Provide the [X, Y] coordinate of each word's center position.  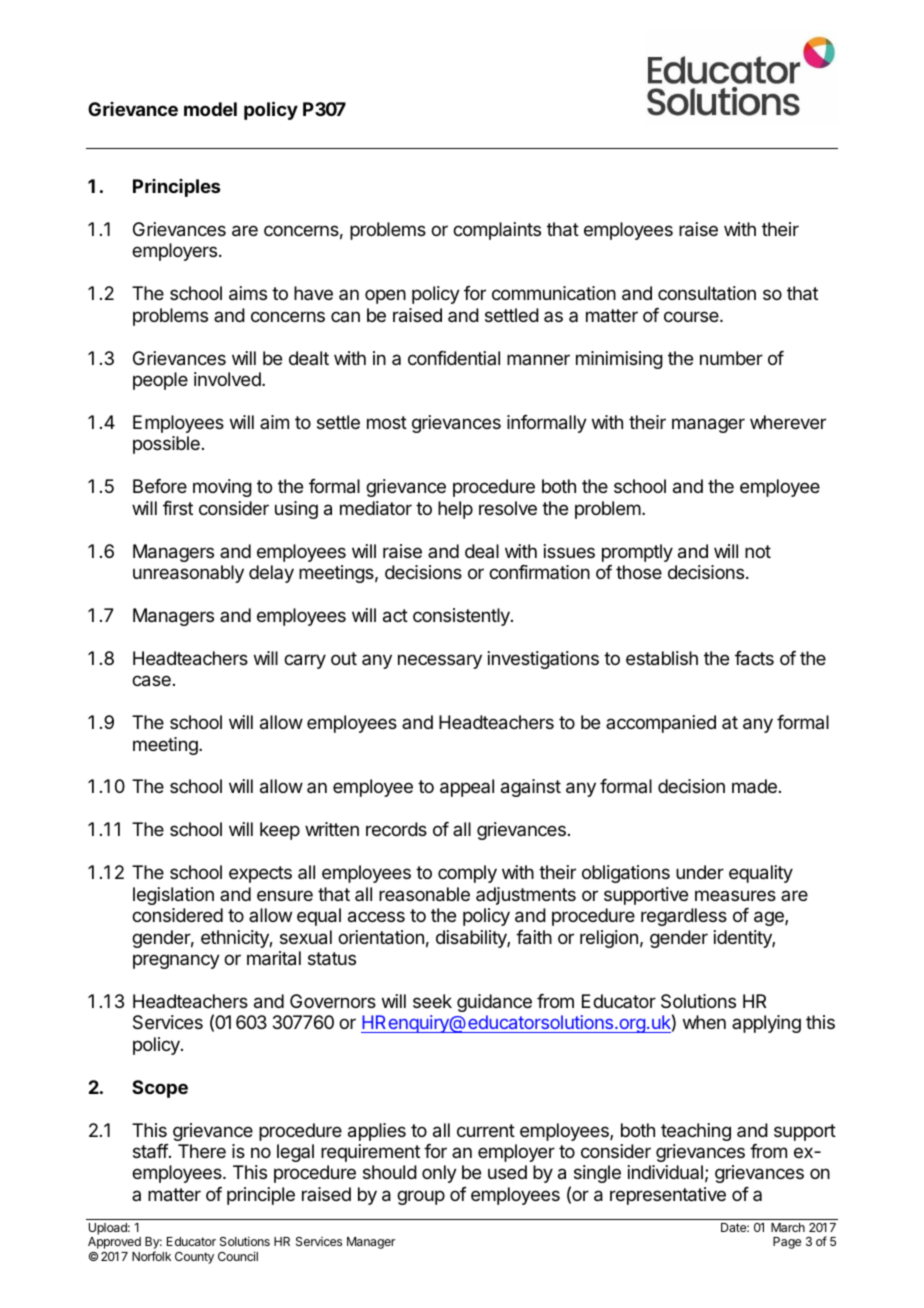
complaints [497, 231]
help [455, 510]
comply [467, 874]
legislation [173, 896]
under [700, 872]
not [758, 551]
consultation [707, 293]
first [178, 508]
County [194, 1258]
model [210, 109]
